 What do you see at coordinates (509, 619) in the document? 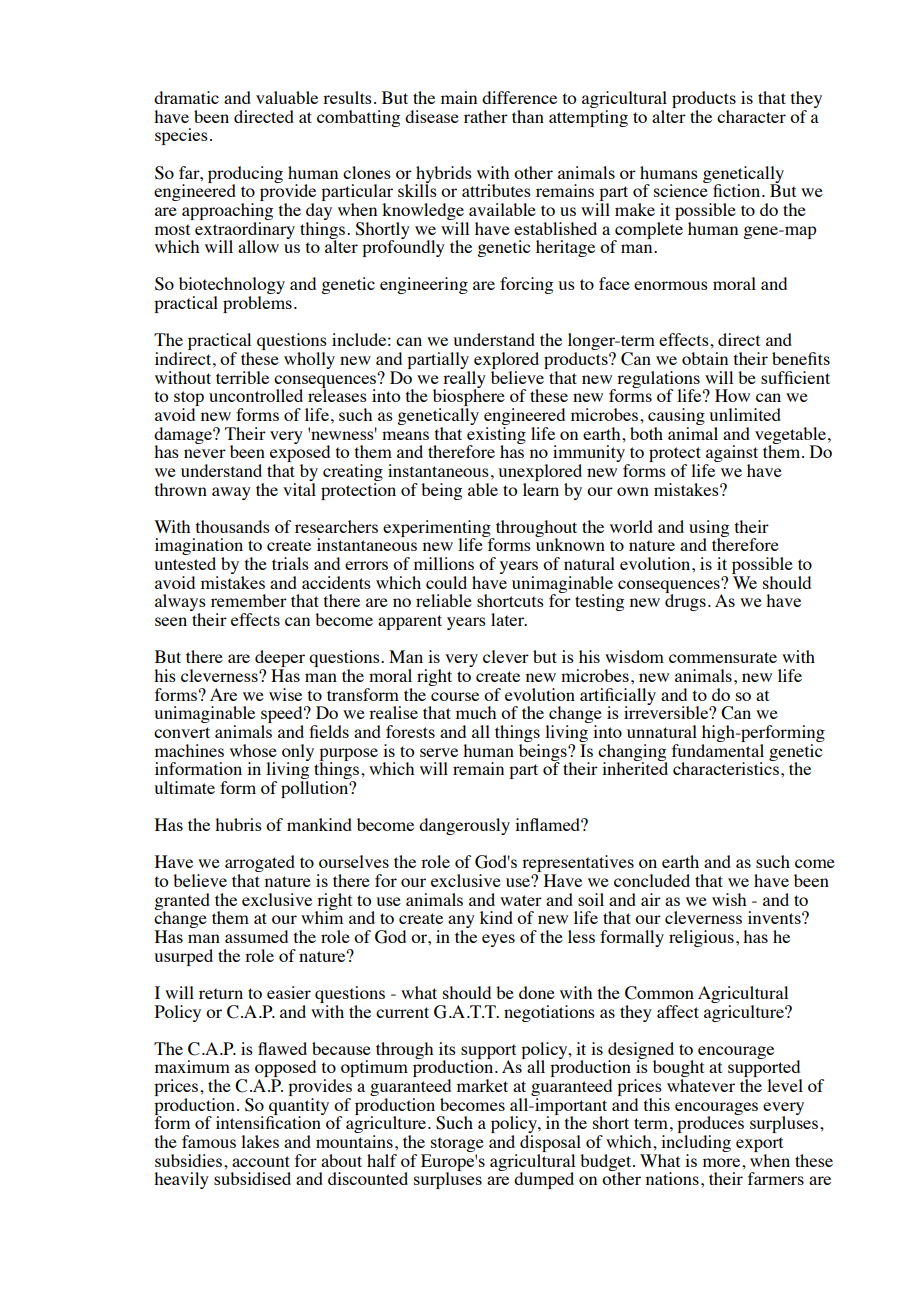
I see `later` at bounding box center [509, 619].
